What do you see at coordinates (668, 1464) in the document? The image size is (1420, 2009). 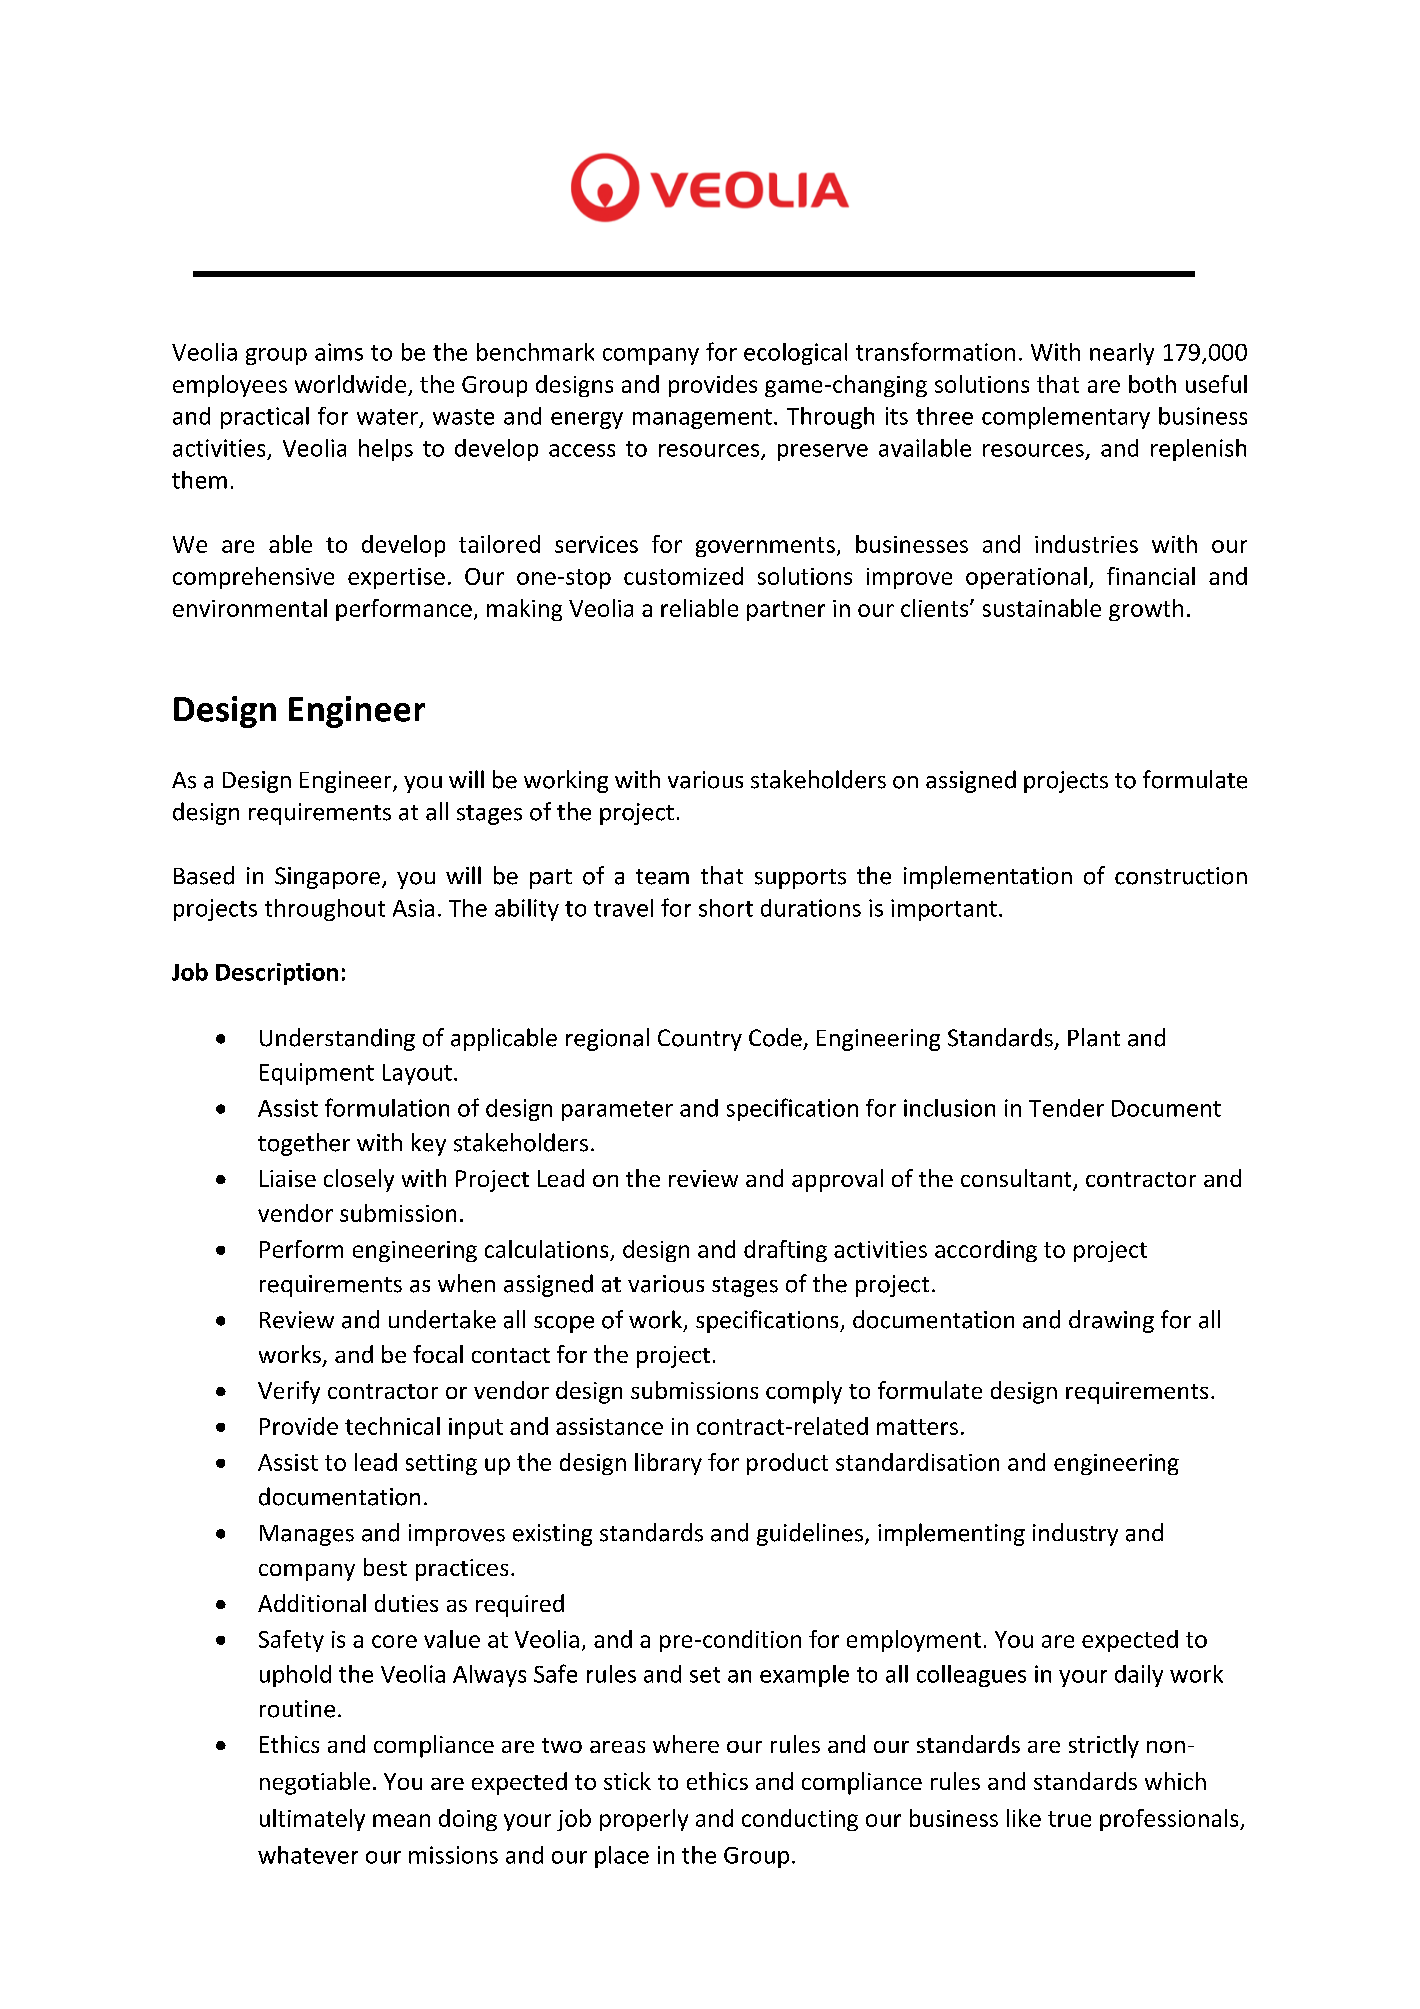 I see `library` at bounding box center [668, 1464].
